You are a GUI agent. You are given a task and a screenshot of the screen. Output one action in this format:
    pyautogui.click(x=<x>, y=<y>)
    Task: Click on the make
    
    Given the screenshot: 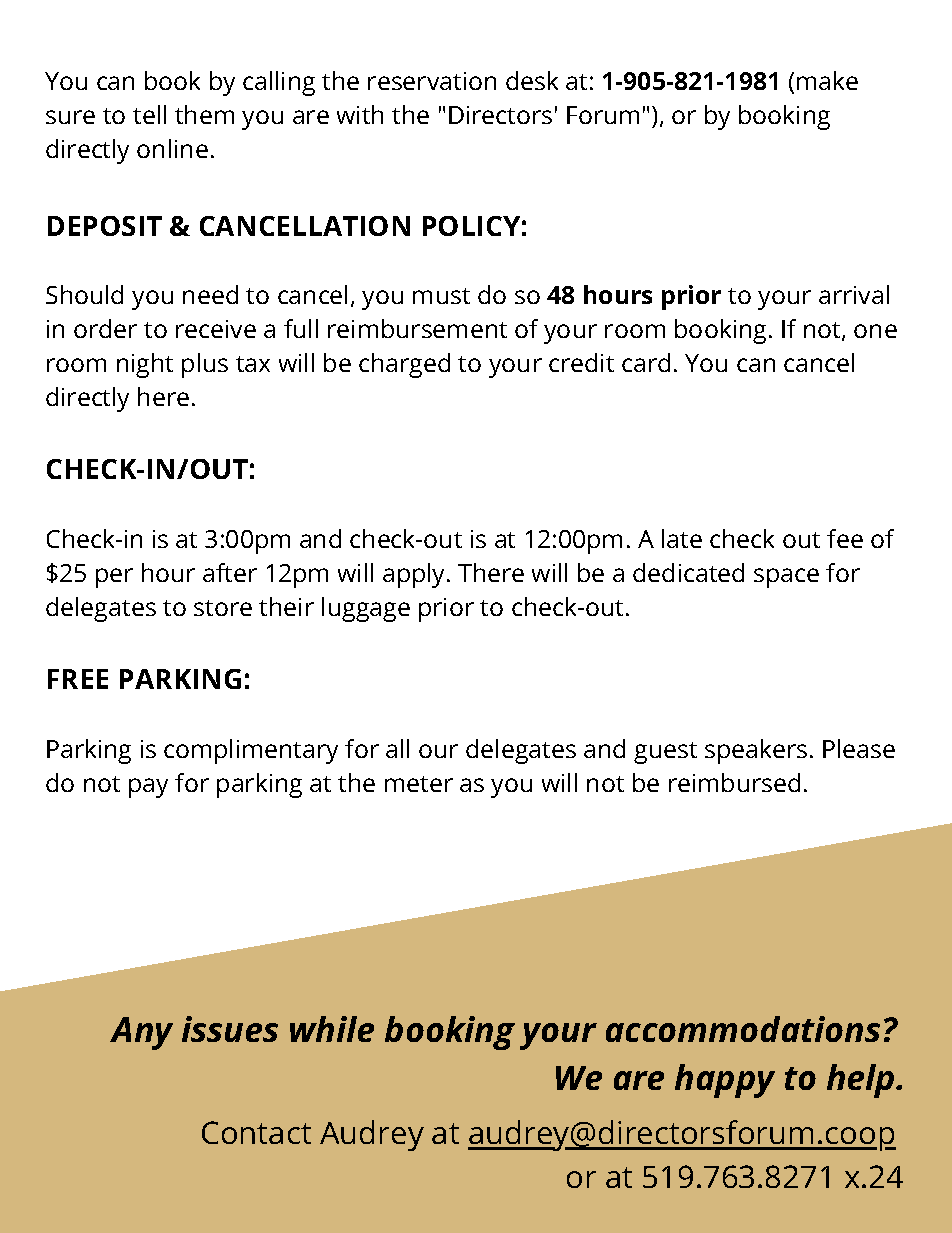 What is the action you would take?
    pyautogui.click(x=827, y=80)
